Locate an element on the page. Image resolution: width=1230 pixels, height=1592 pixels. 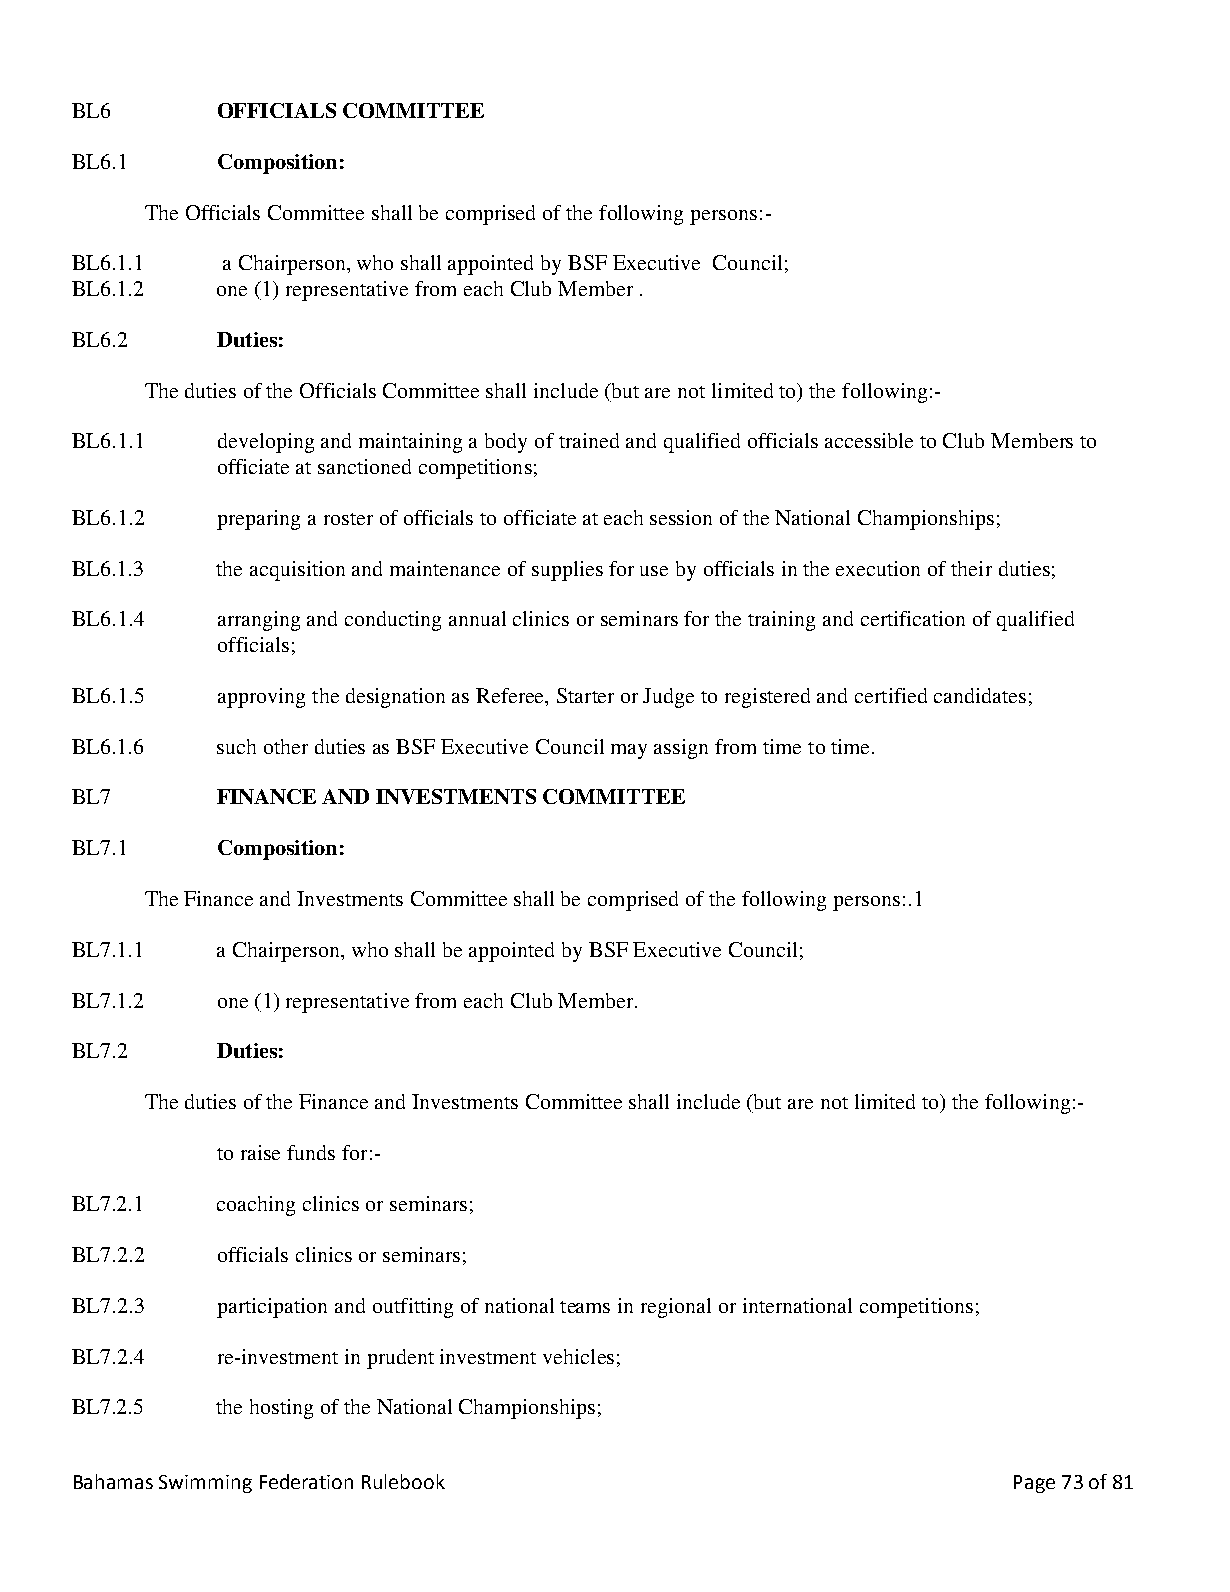
funds is located at coordinates (311, 1152).
